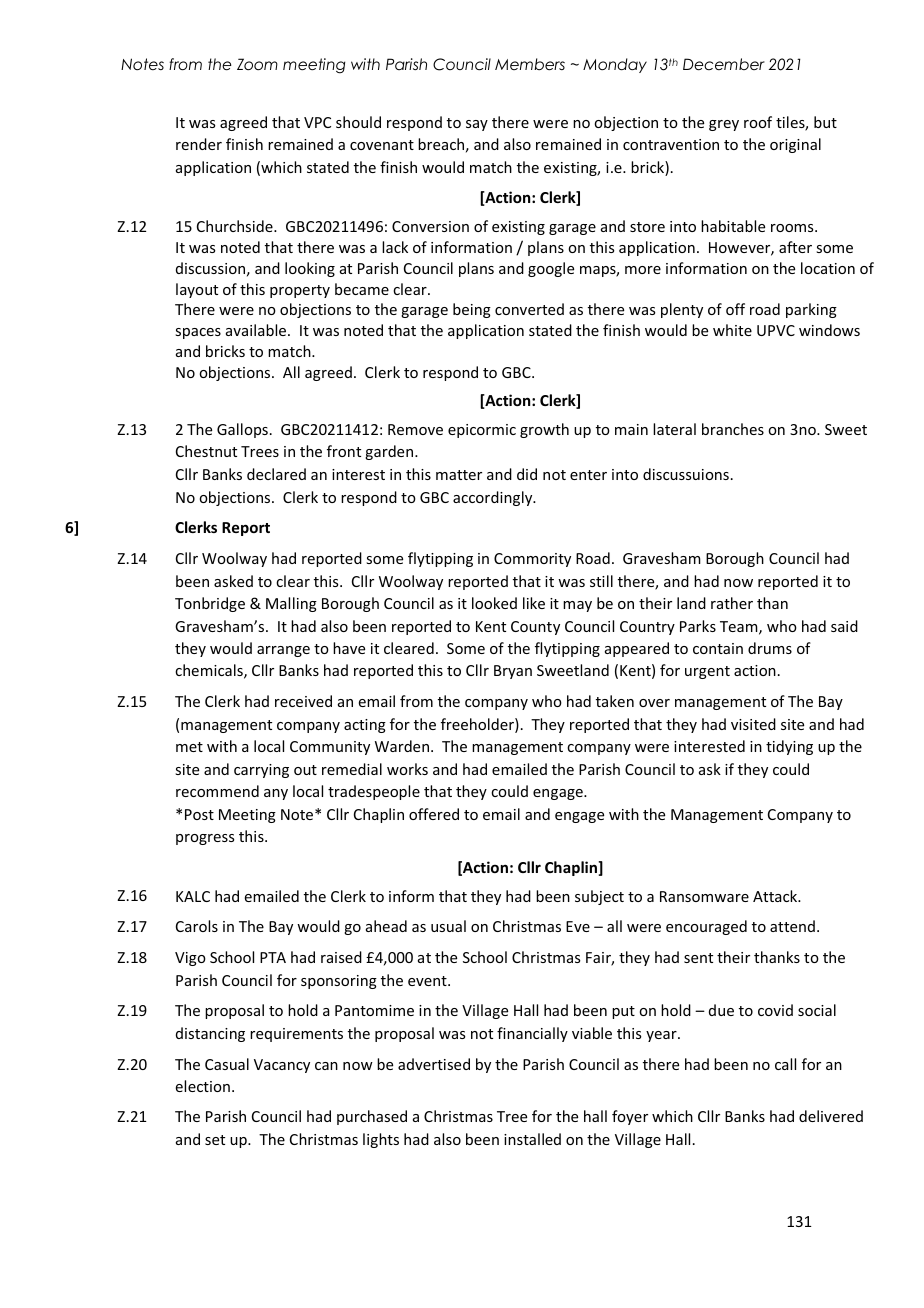 The width and height of the screenshot is (924, 1308). What do you see at coordinates (733, 429) in the screenshot?
I see `branches` at bounding box center [733, 429].
